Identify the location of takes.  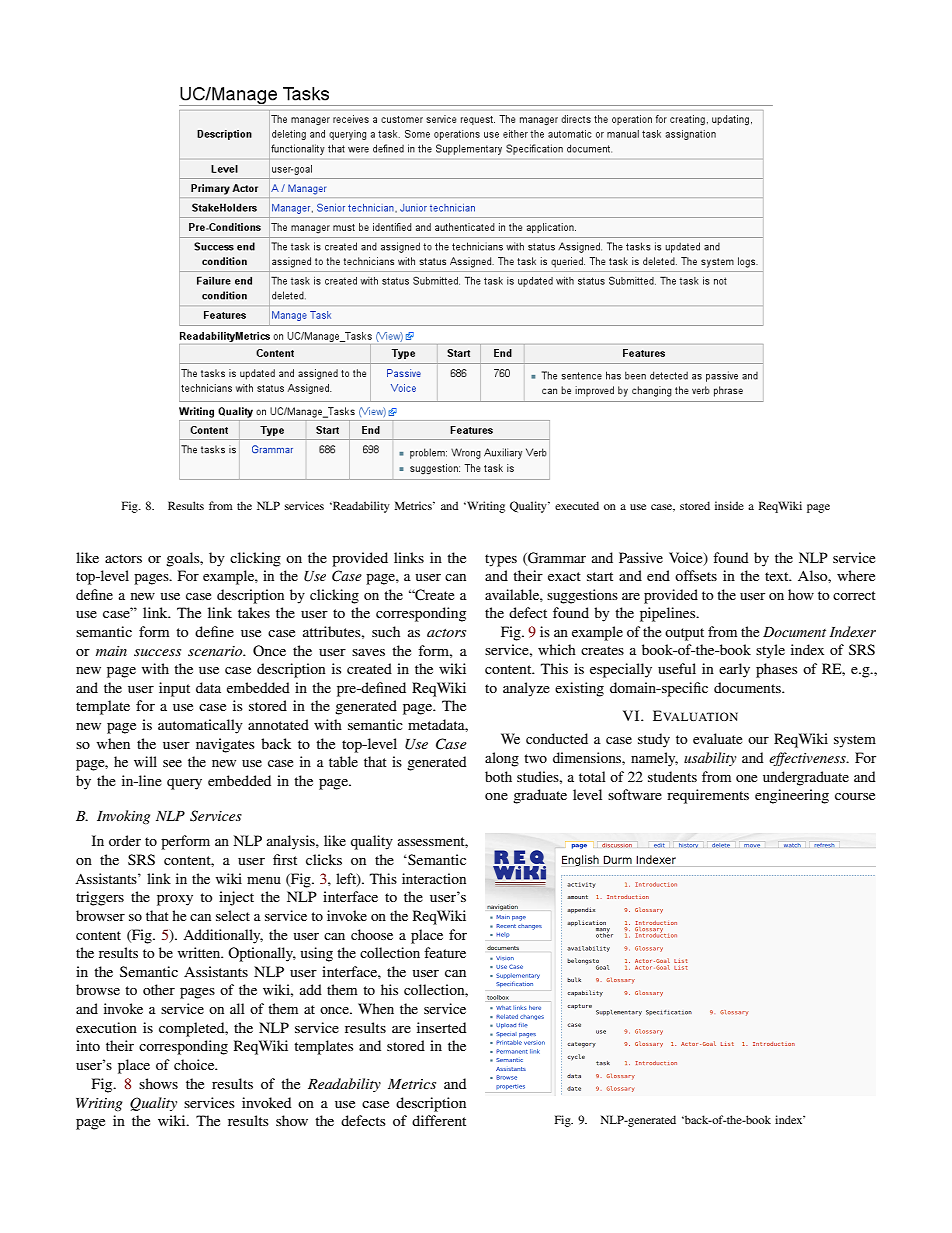
(254, 612).
